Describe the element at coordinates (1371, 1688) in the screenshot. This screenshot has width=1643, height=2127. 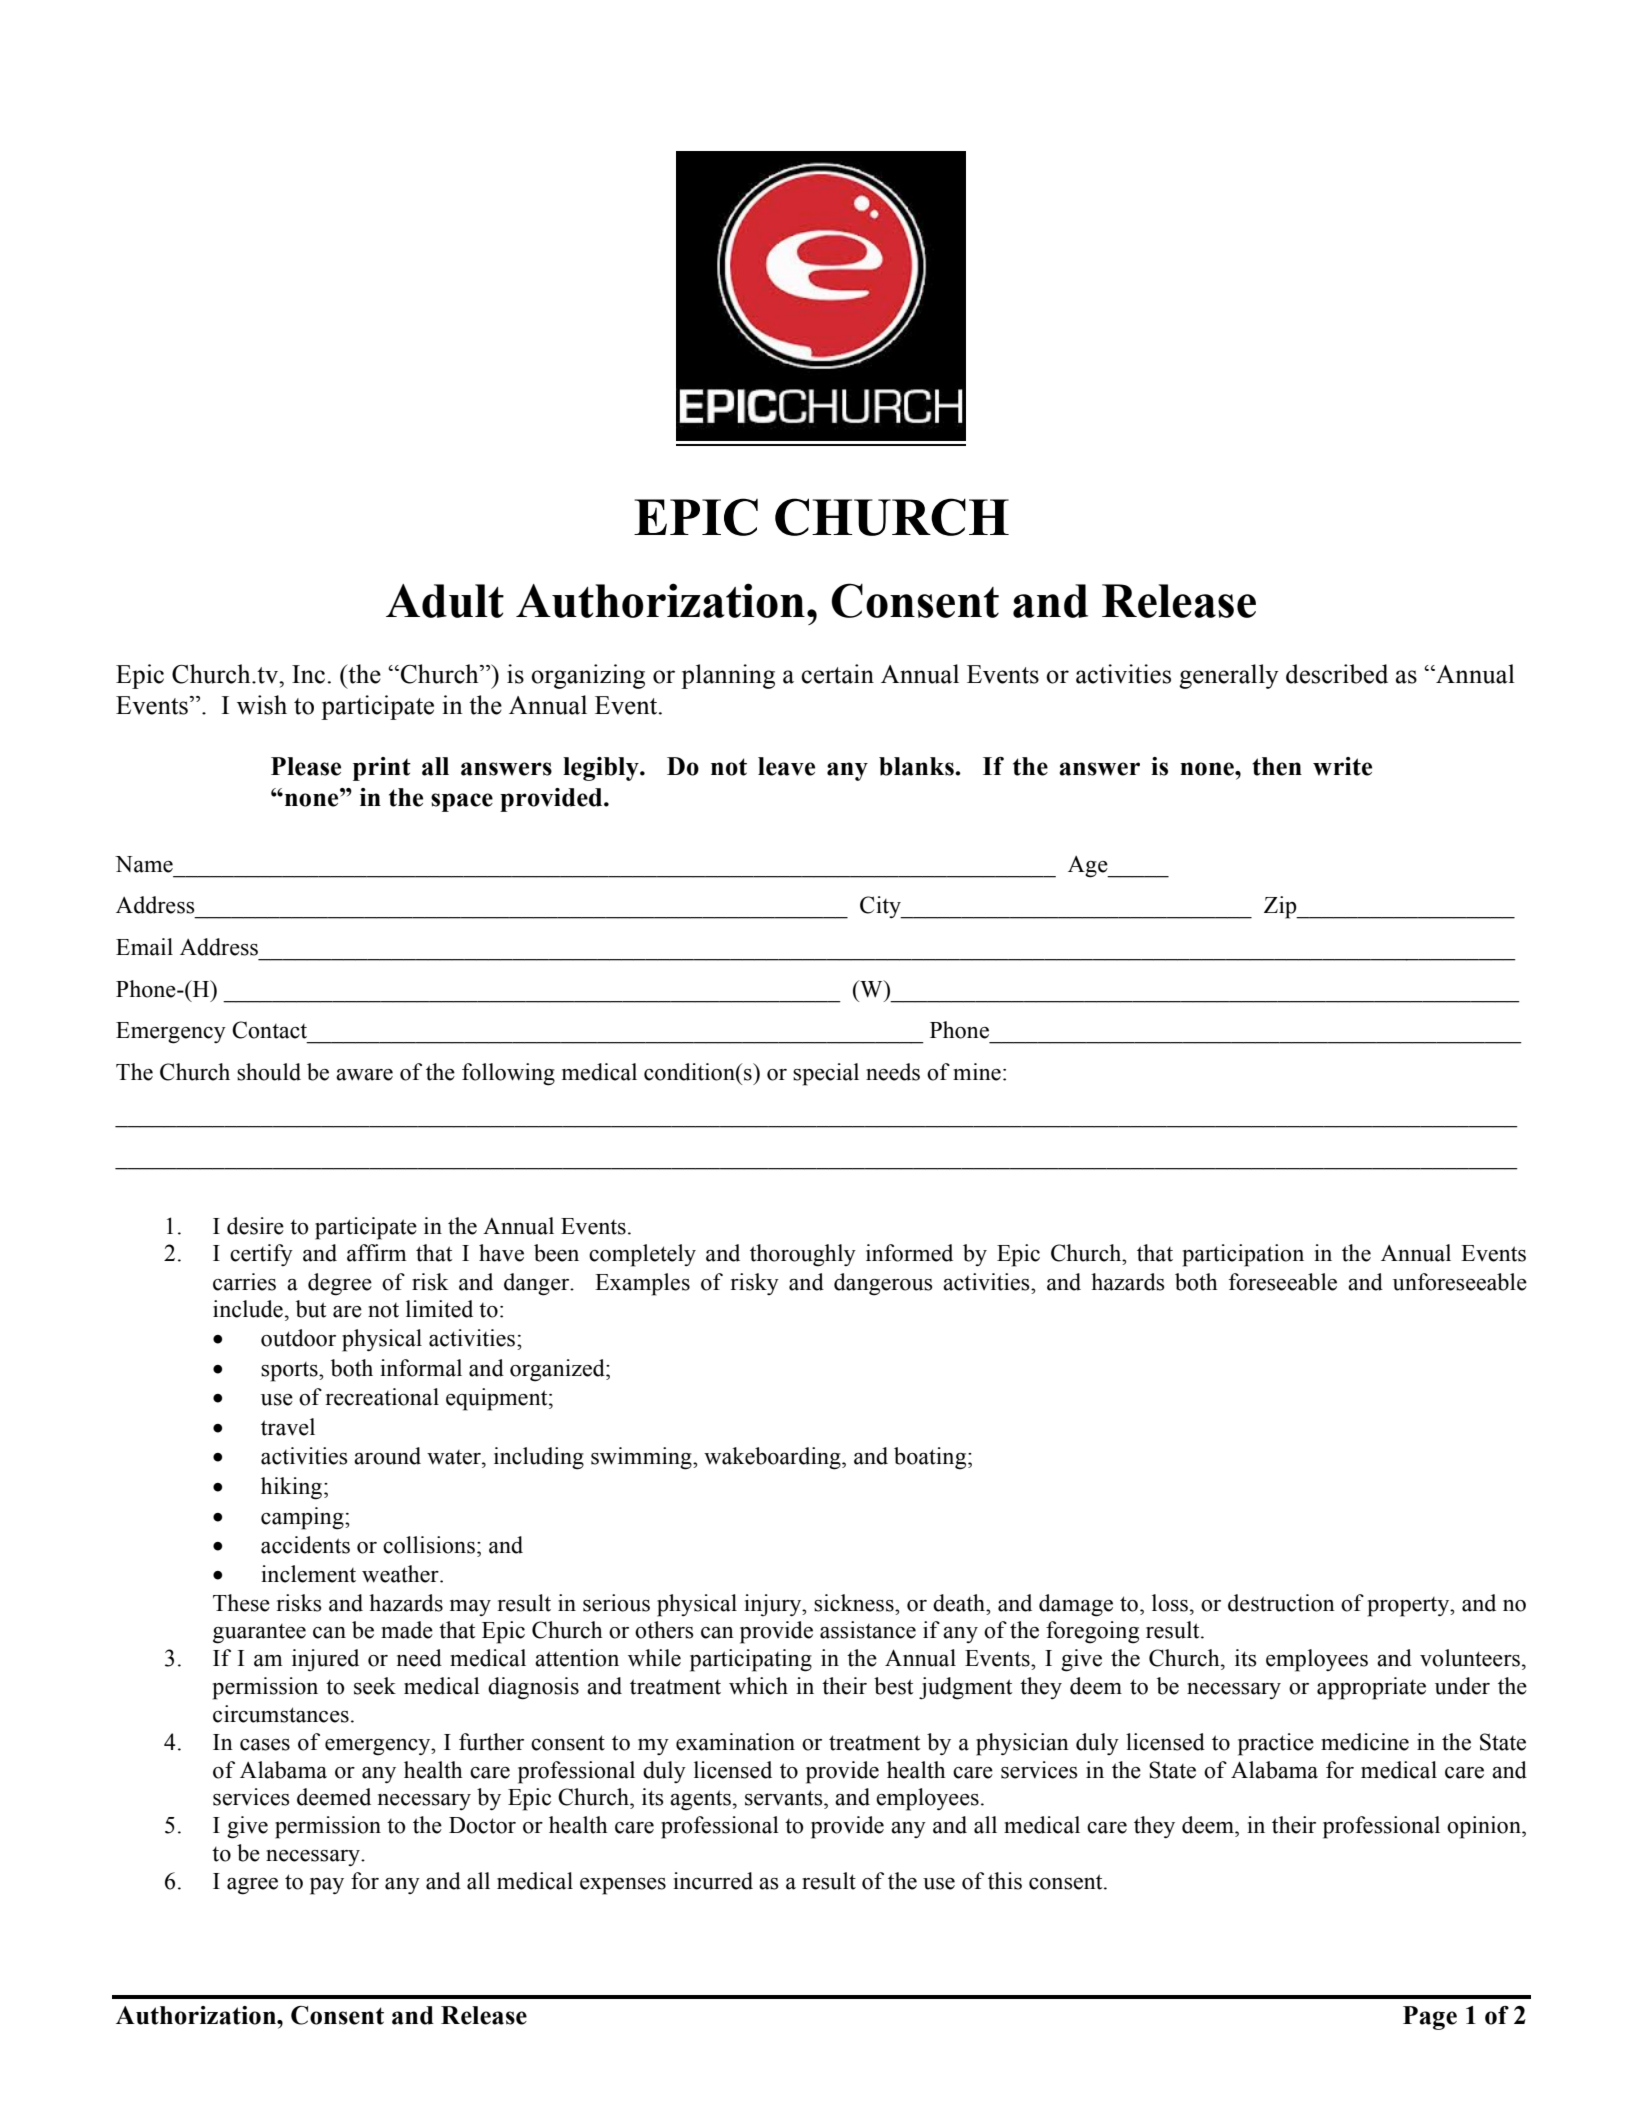
I see `appropriate` at that location.
